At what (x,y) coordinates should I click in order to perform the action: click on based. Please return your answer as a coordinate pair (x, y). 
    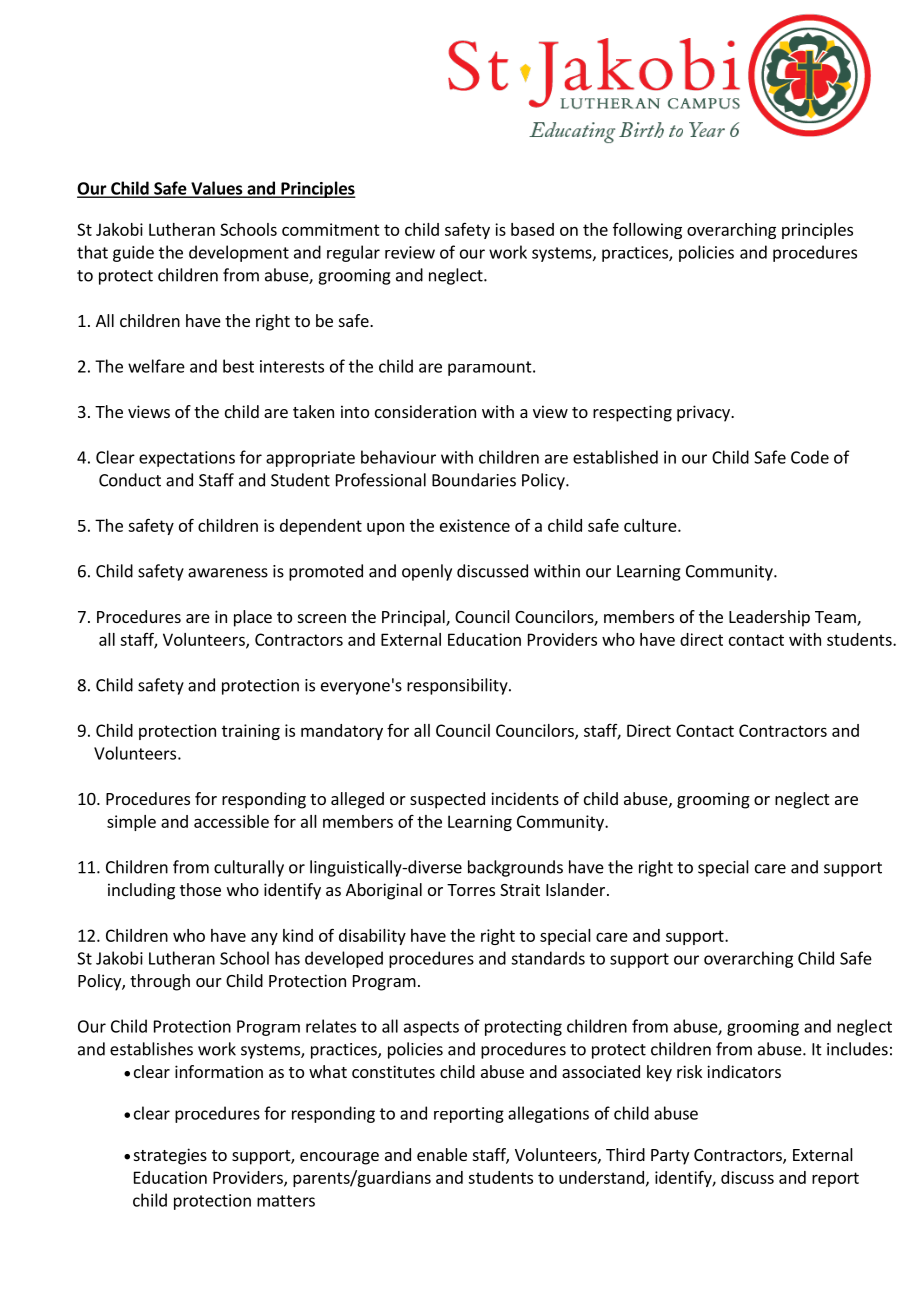
    Looking at the image, I should click on (532, 229).
